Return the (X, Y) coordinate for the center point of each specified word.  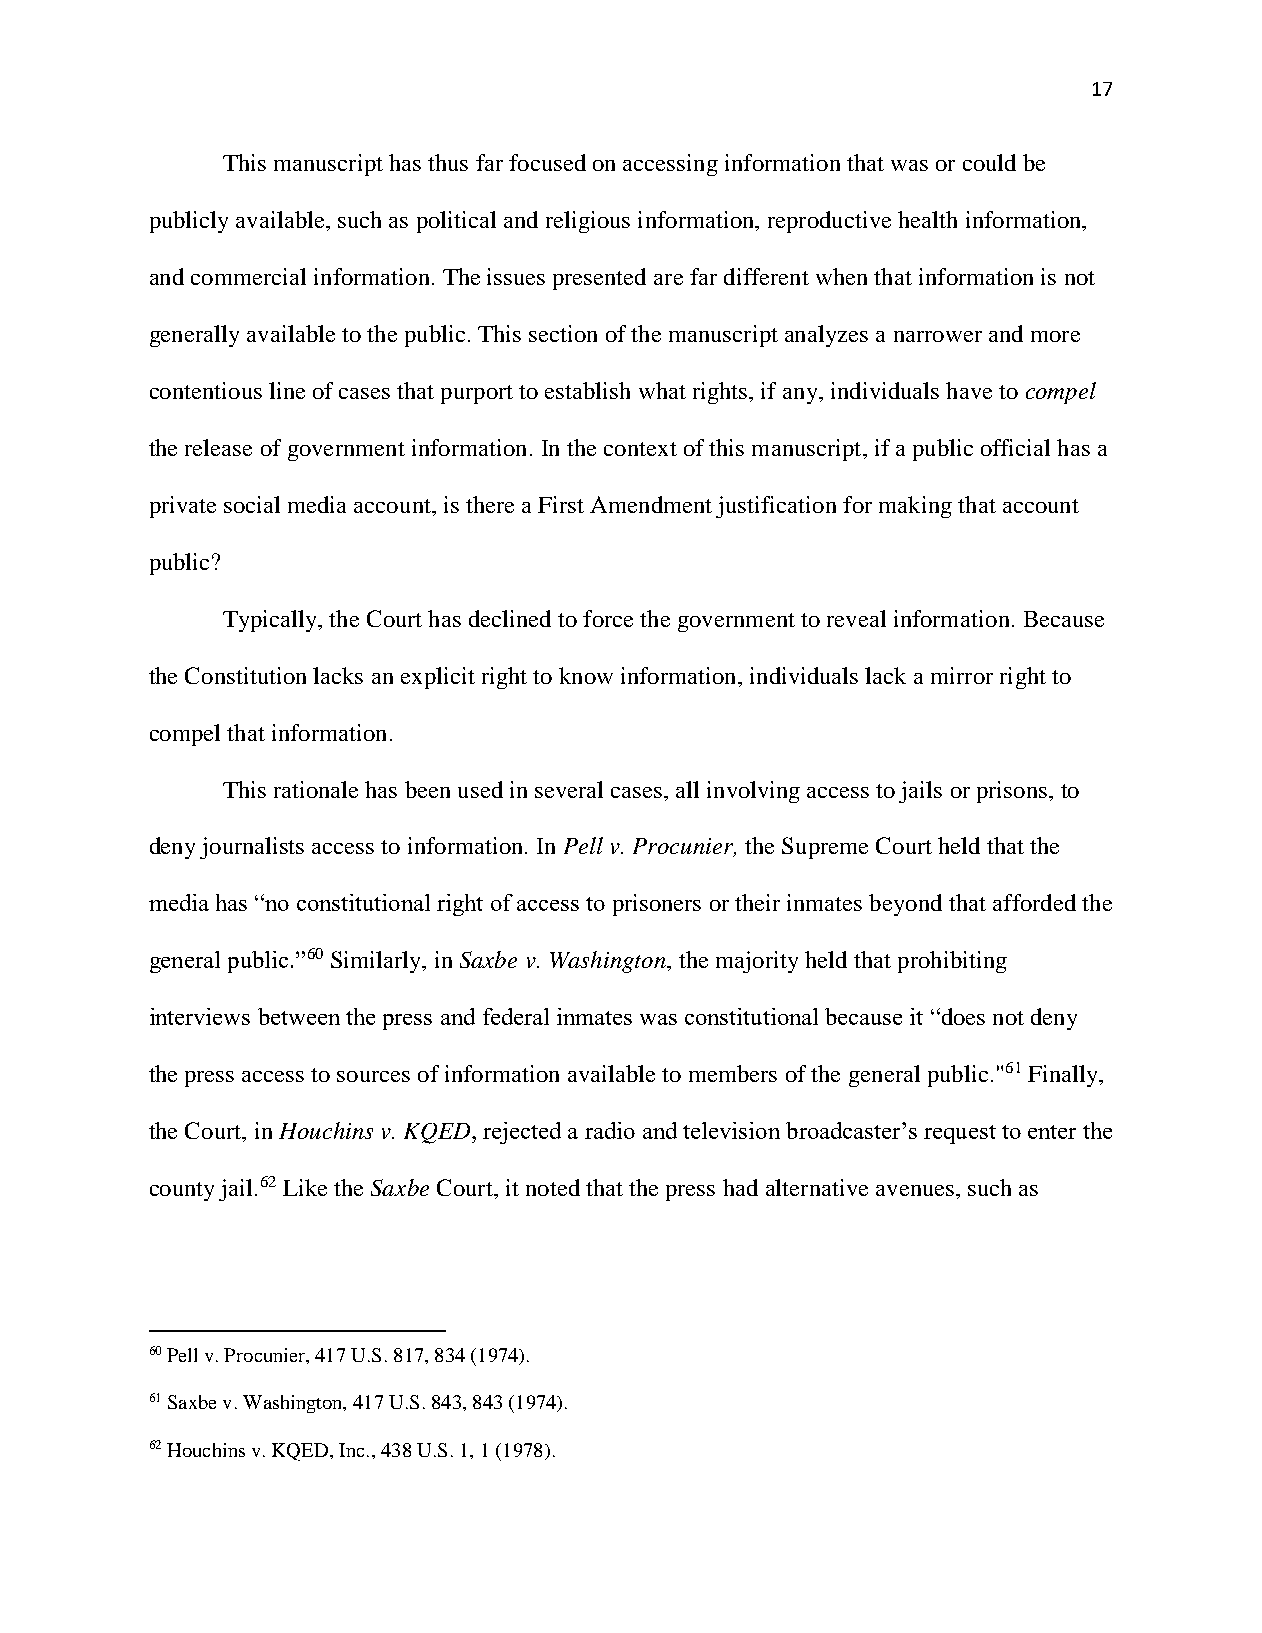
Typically (271, 621)
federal (516, 1016)
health (927, 219)
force (608, 618)
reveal (856, 618)
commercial (248, 276)
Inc (351, 1450)
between (299, 1016)
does (962, 1016)
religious (588, 222)
